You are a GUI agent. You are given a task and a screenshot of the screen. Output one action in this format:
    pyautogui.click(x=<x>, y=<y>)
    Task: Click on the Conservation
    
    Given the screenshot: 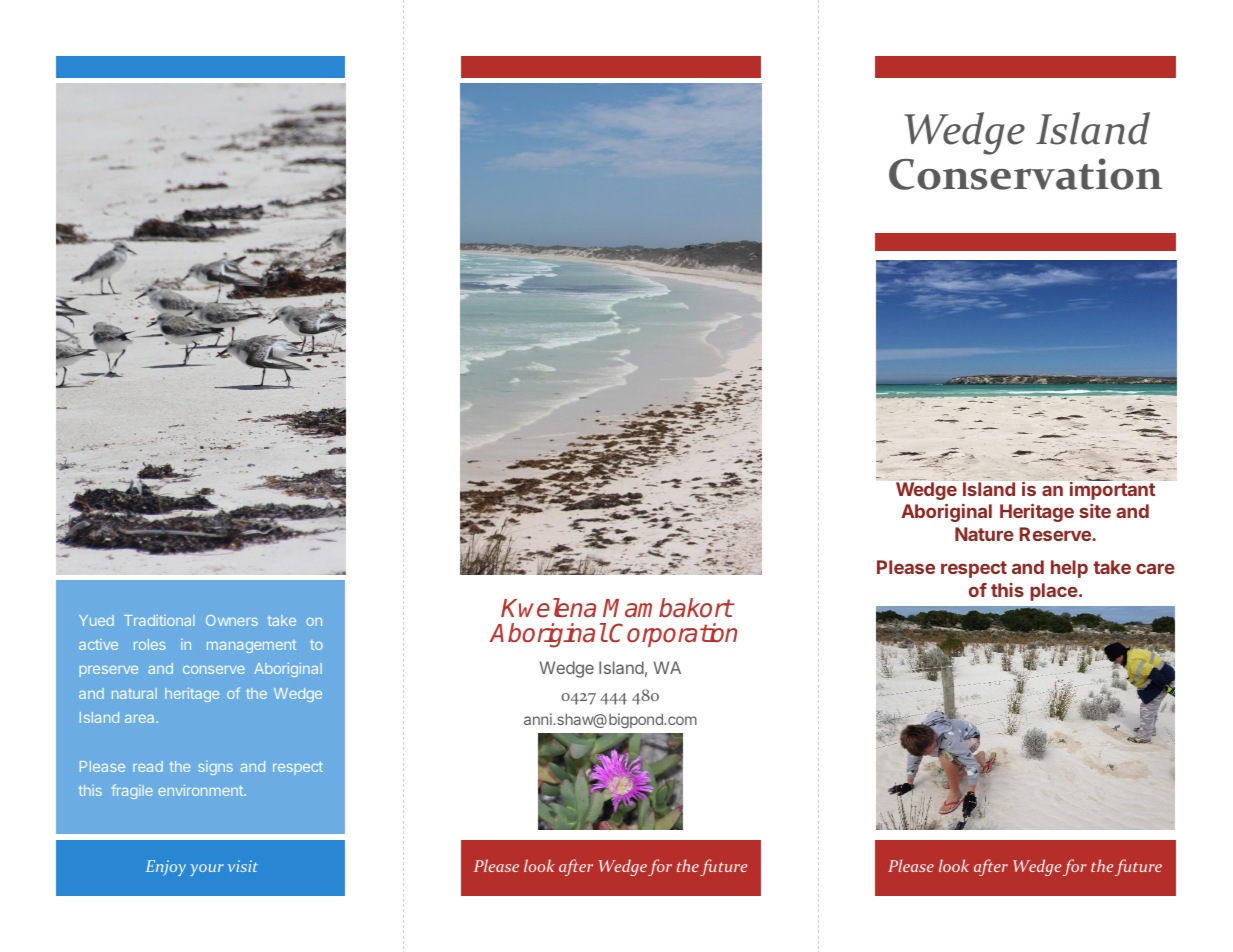 What is the action you would take?
    pyautogui.click(x=1025, y=174)
